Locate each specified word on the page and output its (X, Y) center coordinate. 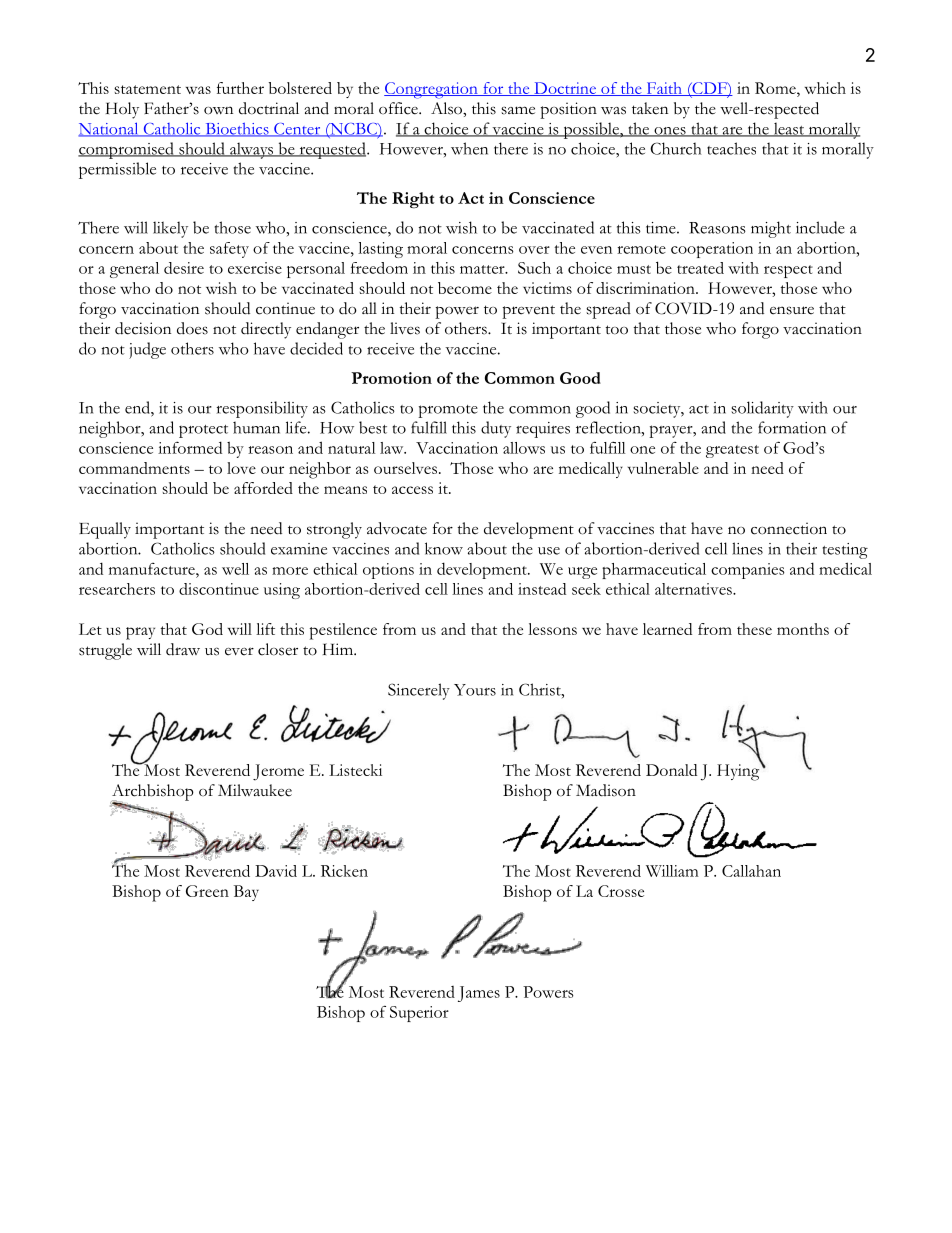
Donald (671, 770)
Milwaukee (255, 790)
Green (207, 891)
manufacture (153, 569)
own (218, 110)
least (789, 129)
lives (405, 328)
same (518, 110)
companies (748, 571)
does (192, 328)
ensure (792, 310)
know (444, 548)
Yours (475, 690)
